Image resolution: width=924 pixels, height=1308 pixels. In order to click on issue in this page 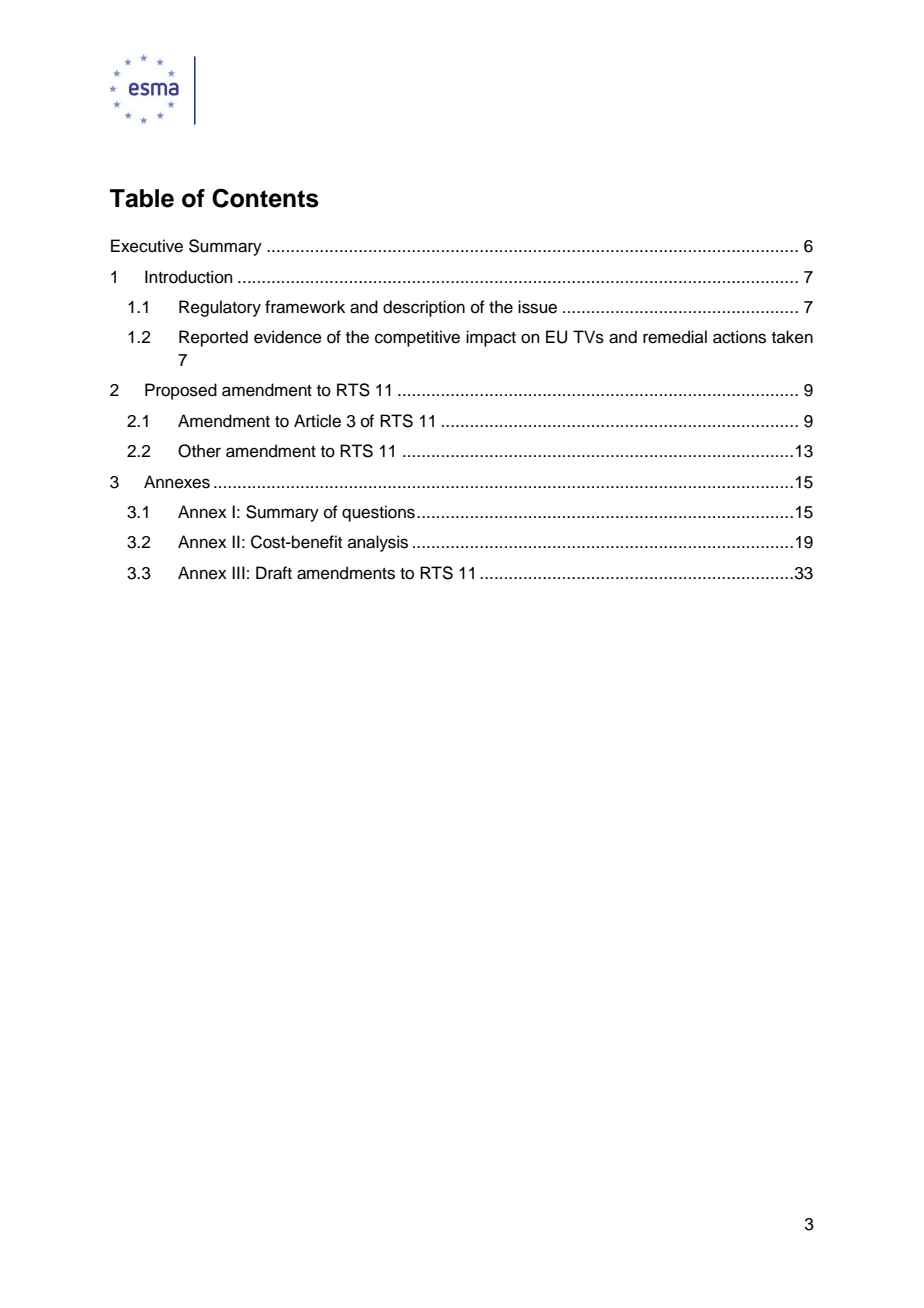, I will do `click(537, 307)`.
